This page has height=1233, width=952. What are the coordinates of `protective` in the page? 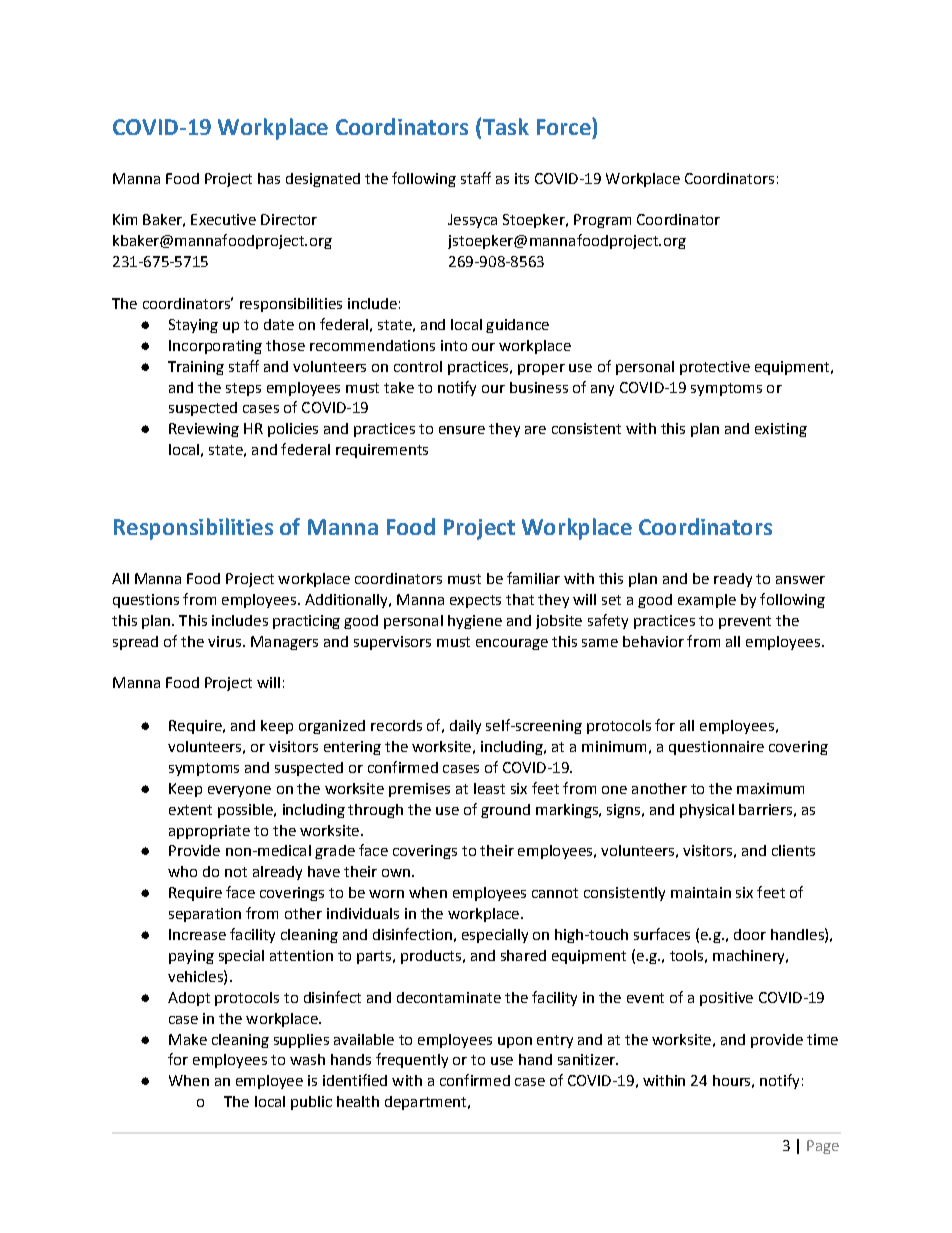 It's located at (715, 368).
